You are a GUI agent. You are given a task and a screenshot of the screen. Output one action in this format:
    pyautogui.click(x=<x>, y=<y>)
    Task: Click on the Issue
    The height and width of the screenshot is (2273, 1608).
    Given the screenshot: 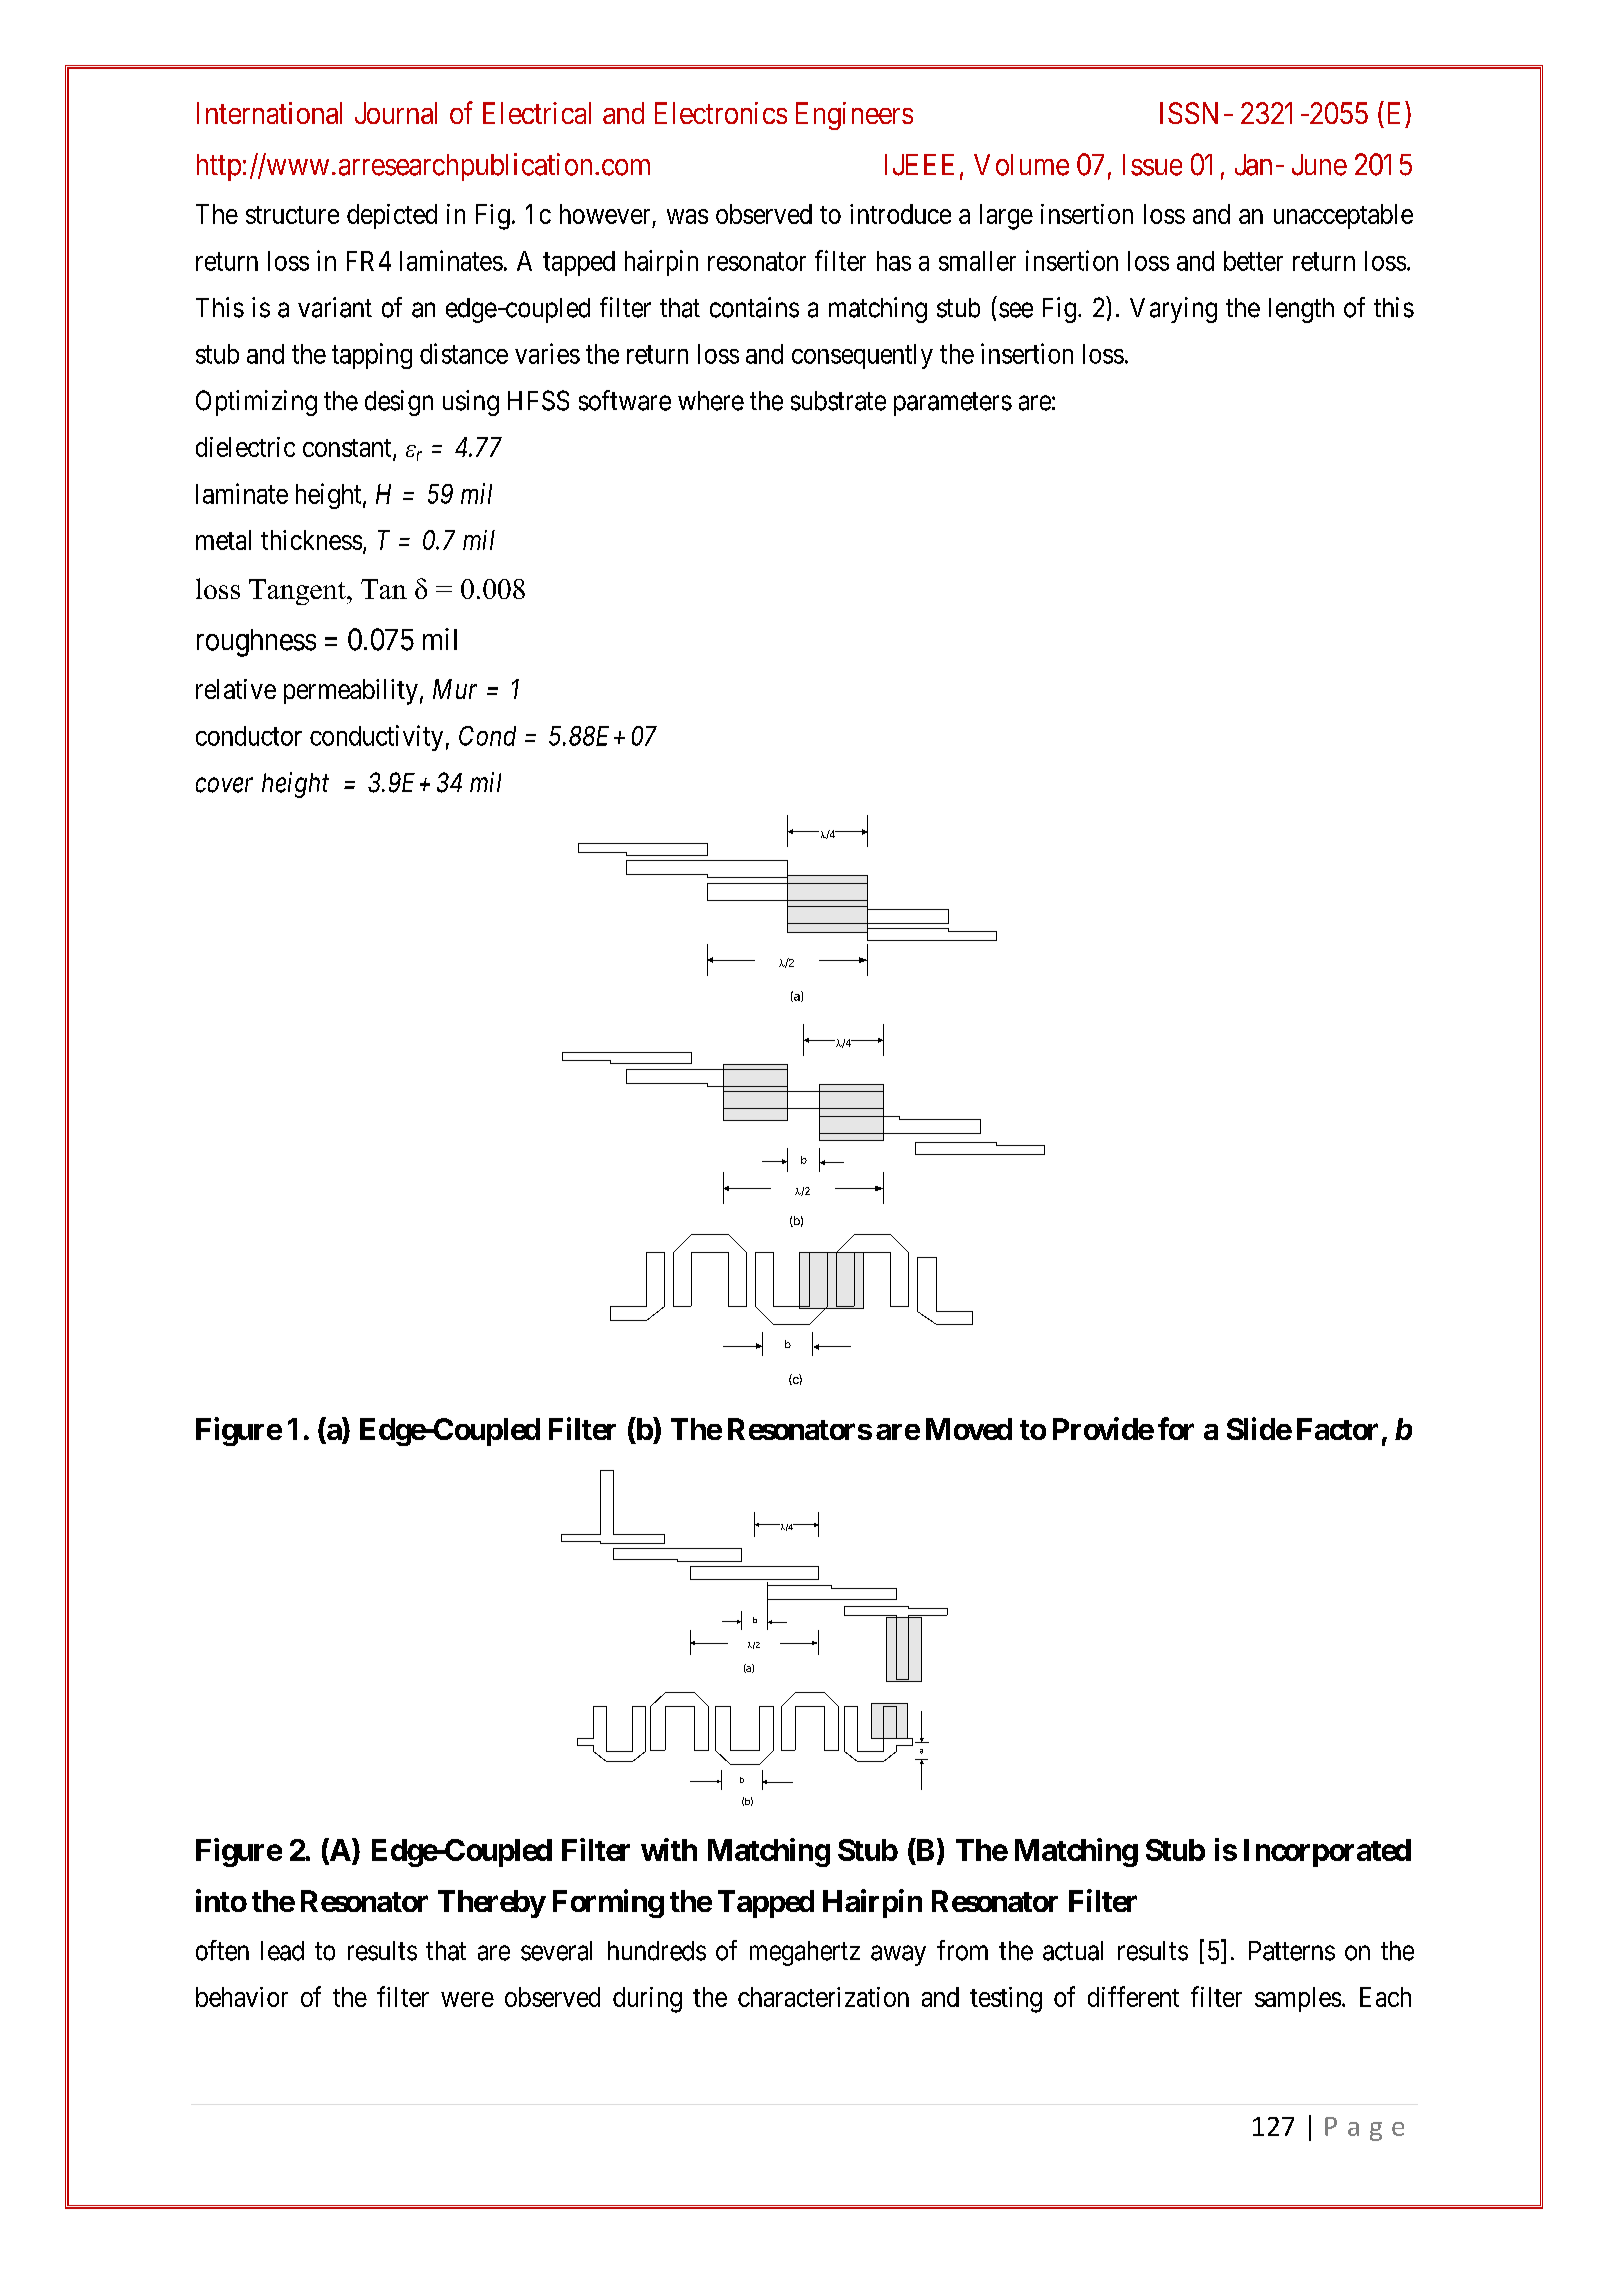 What is the action you would take?
    pyautogui.click(x=1152, y=165)
